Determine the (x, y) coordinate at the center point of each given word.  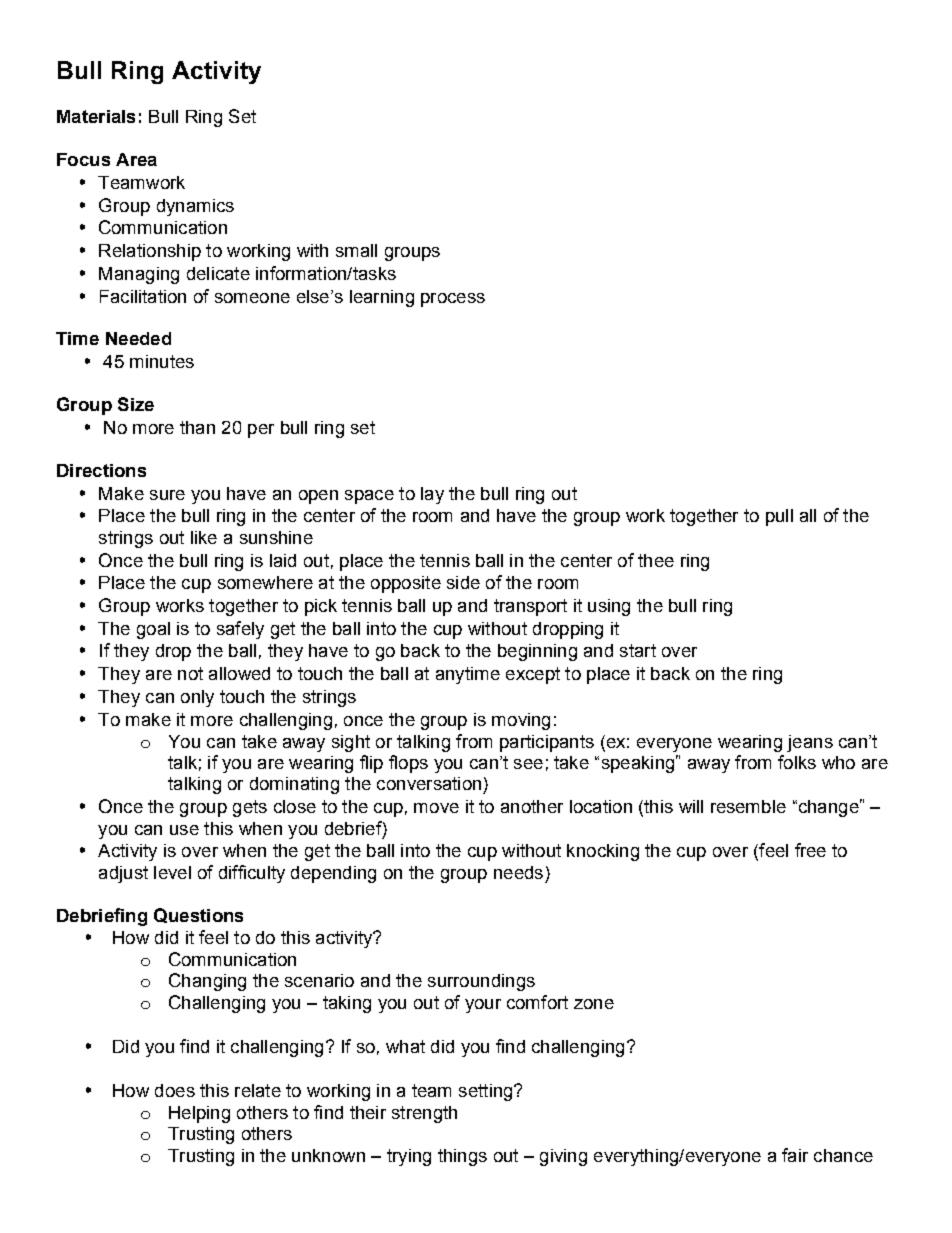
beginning (537, 652)
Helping (199, 1114)
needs (518, 872)
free (810, 850)
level (172, 872)
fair (795, 1155)
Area (136, 159)
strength (424, 1114)
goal (153, 630)
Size (136, 404)
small (356, 250)
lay (432, 495)
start (638, 650)
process (453, 300)
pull (779, 517)
